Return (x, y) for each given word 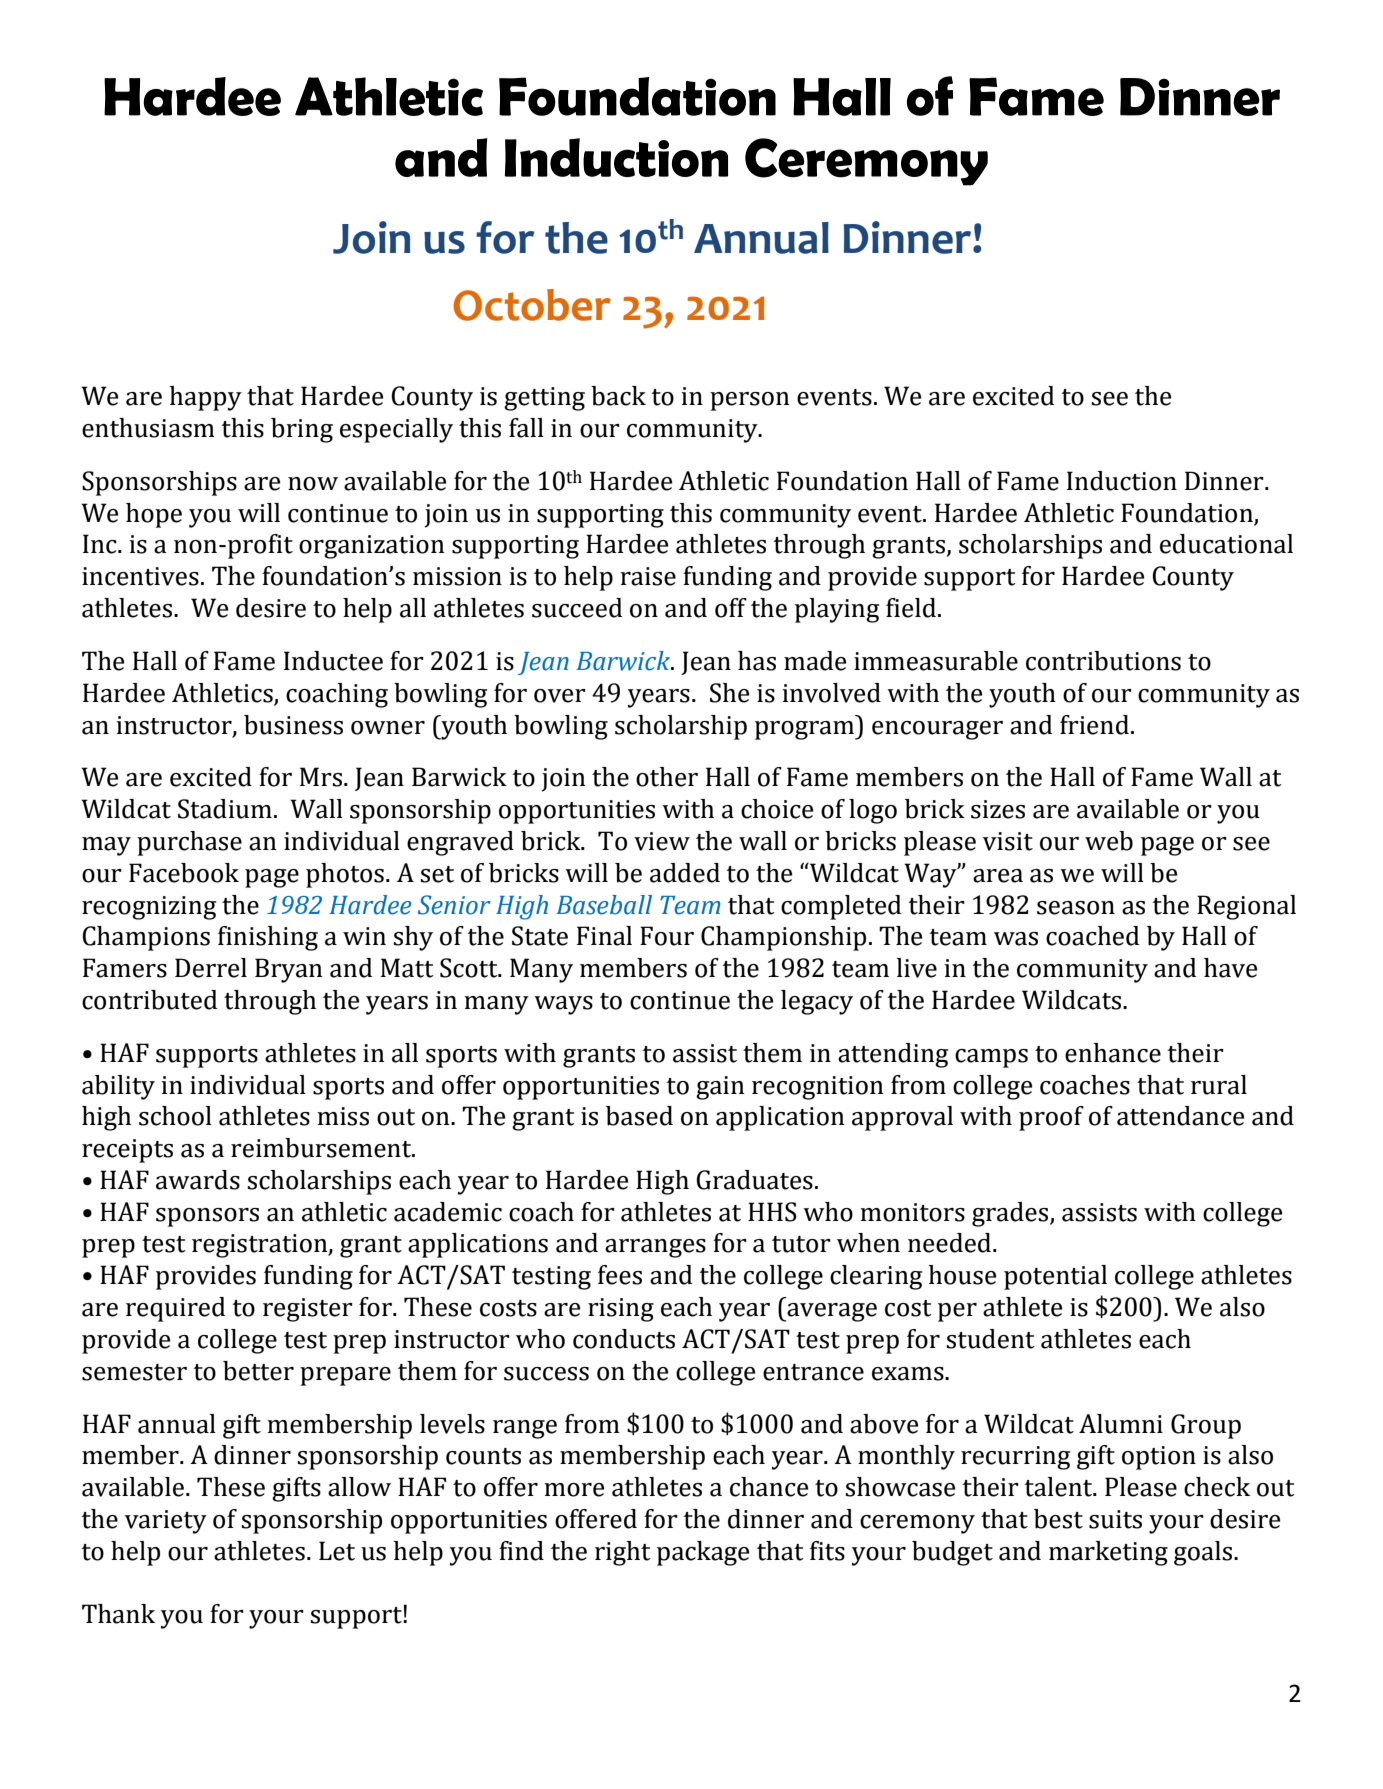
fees (620, 1275)
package (703, 1553)
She (729, 693)
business (293, 725)
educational (1226, 544)
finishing (268, 938)
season (1076, 908)
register (308, 1310)
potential (1055, 1277)
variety (166, 1522)
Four (667, 936)
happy (206, 398)
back (618, 396)
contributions (1103, 661)
